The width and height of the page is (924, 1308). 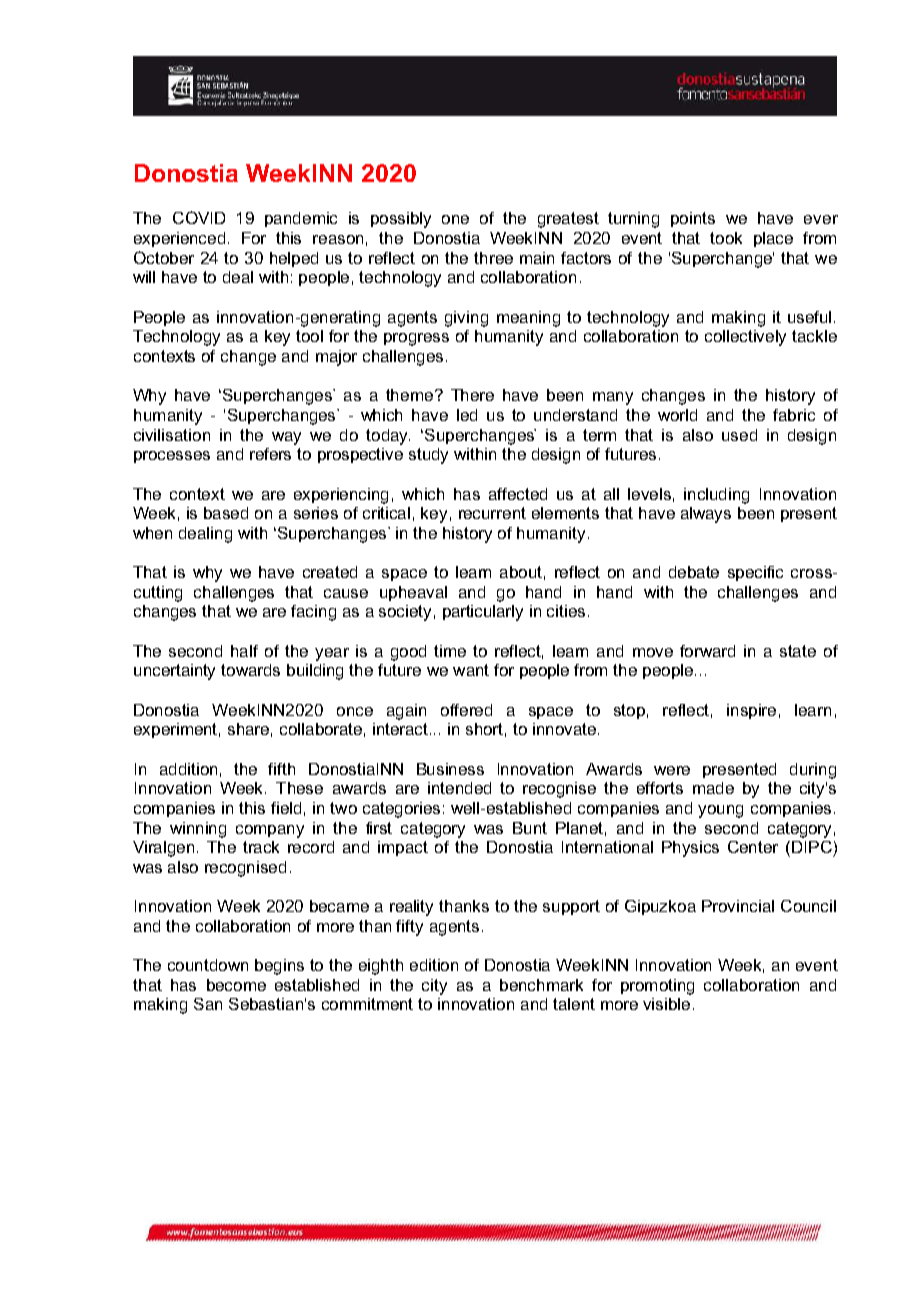 I want to click on made, so click(x=713, y=788).
